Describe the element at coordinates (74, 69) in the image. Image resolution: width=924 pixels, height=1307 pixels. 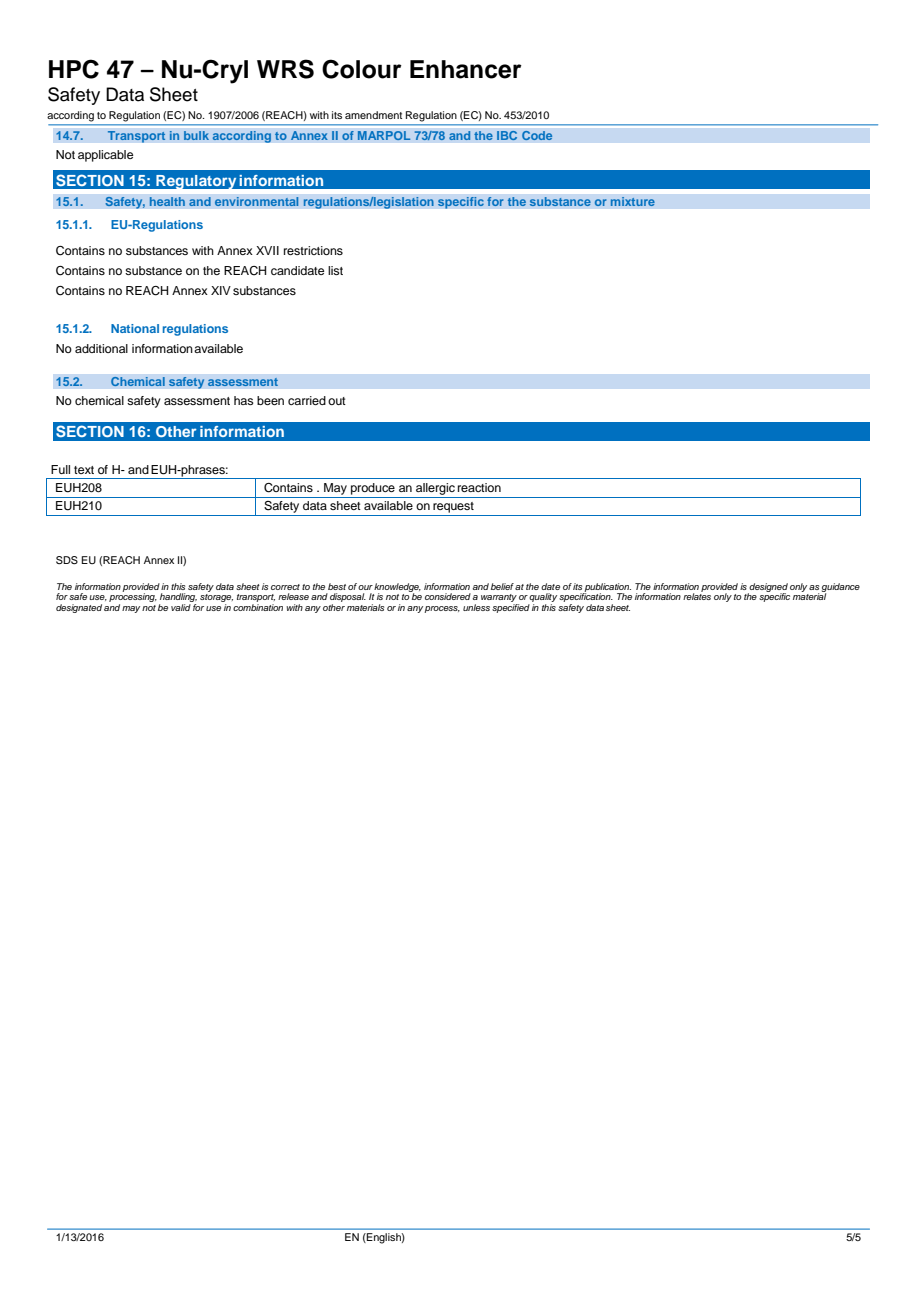
I see `HPC` at that location.
